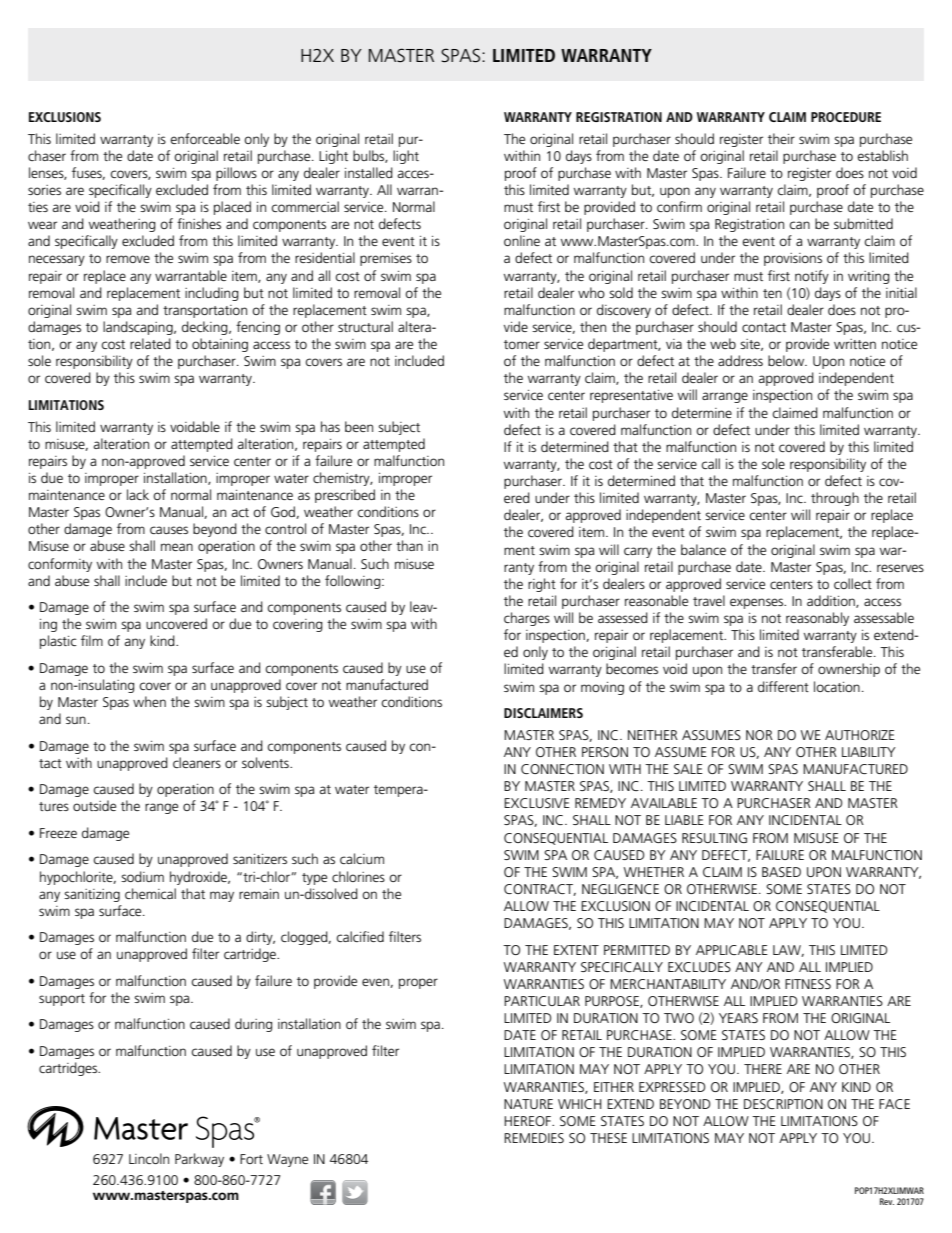 The height and width of the image is (1233, 952). I want to click on sodium, so click(142, 876).
